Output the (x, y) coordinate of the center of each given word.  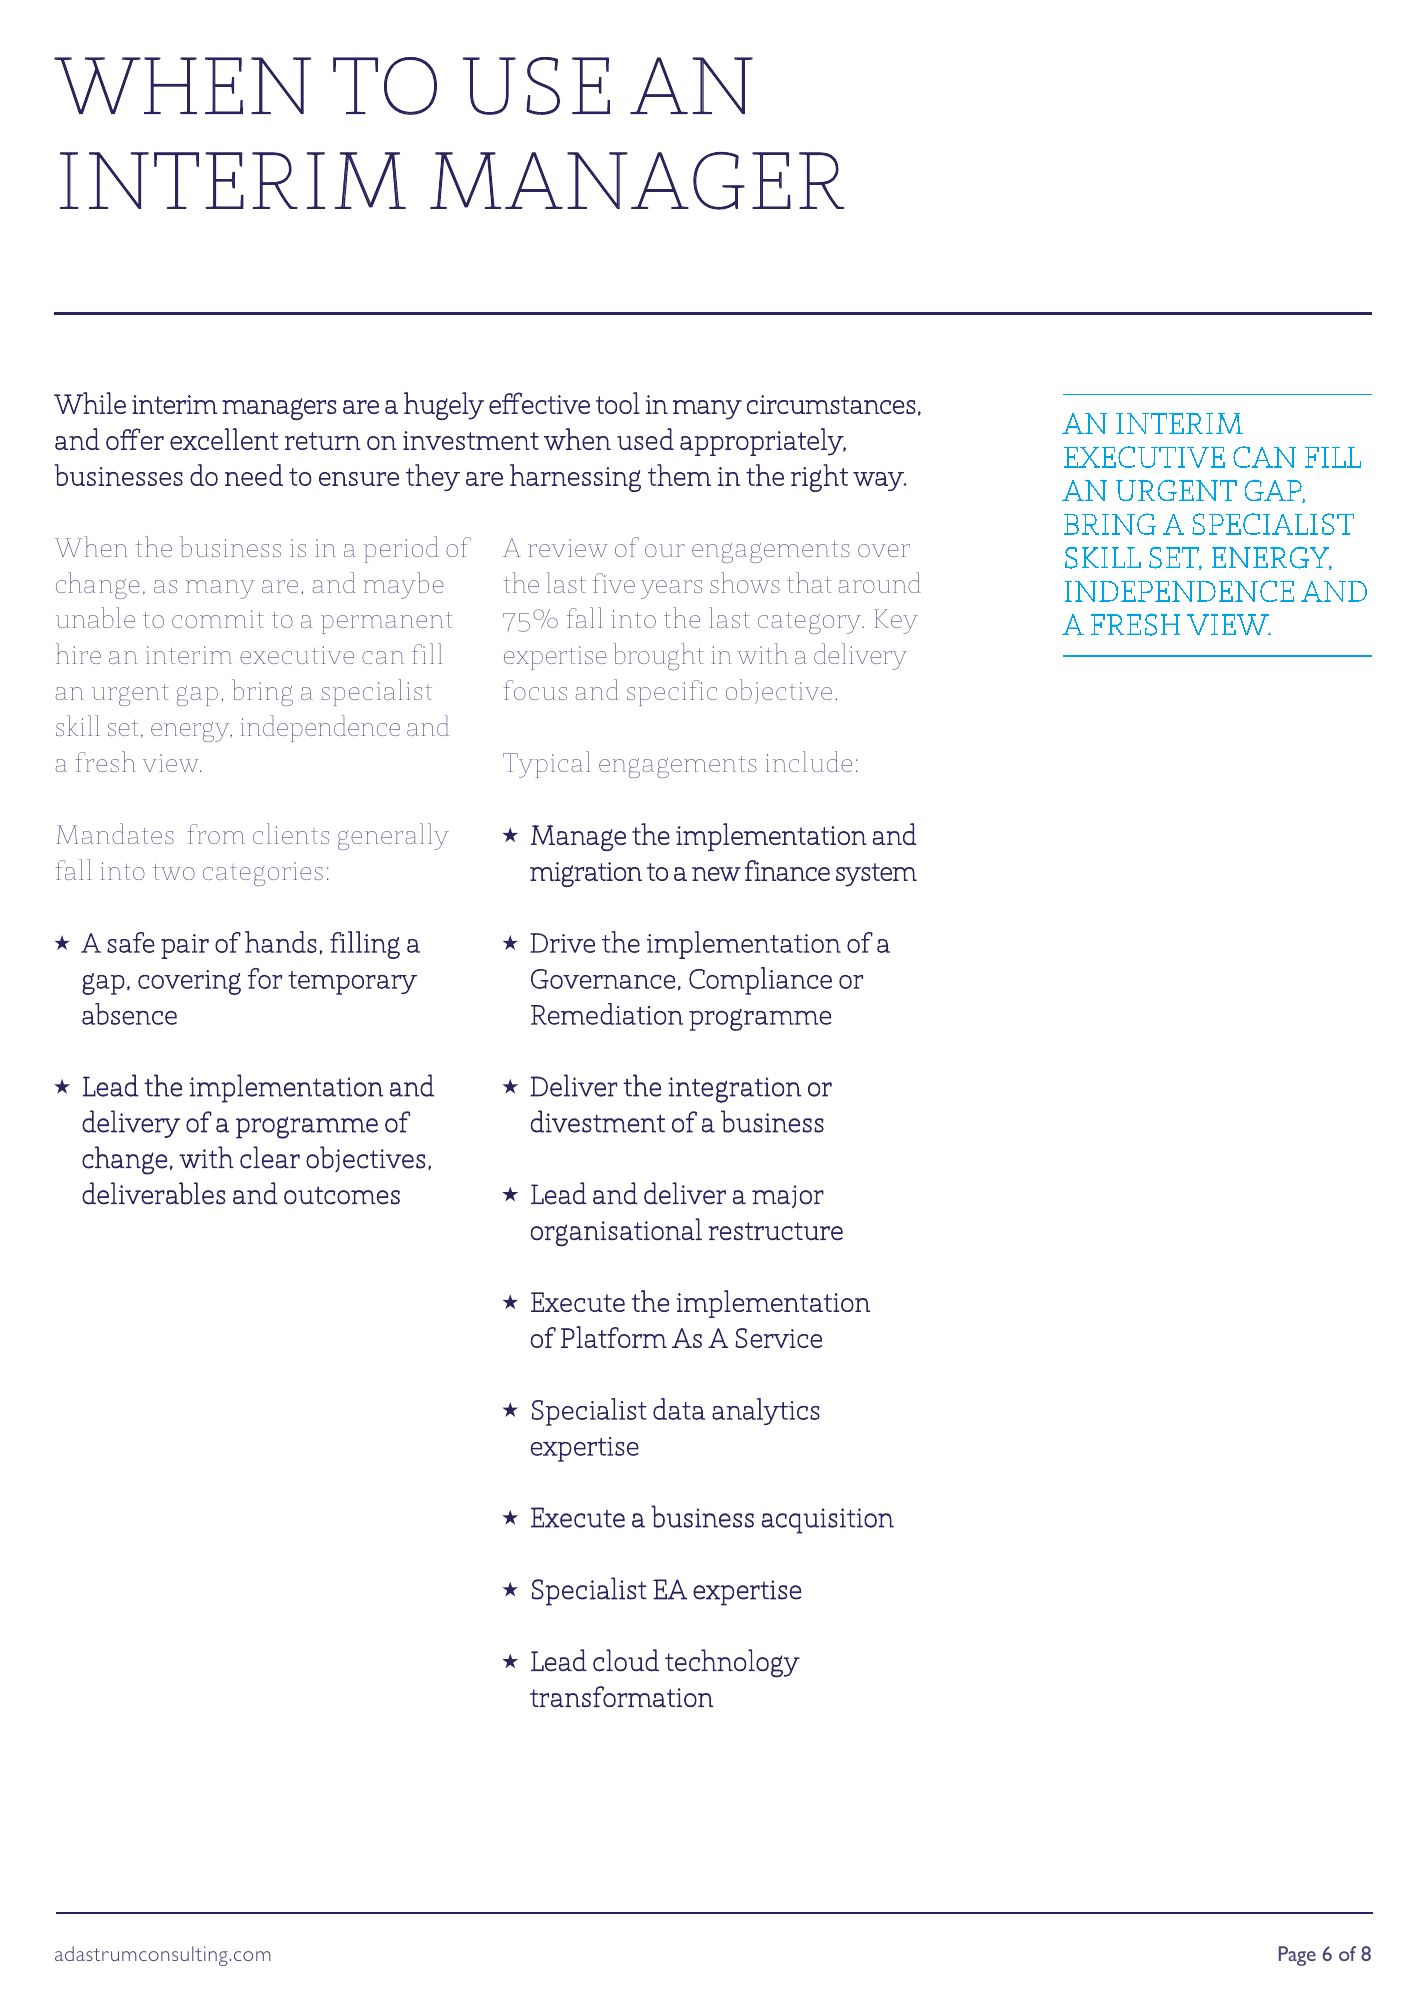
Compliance (760, 981)
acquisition (828, 1521)
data (679, 1409)
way (879, 481)
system (876, 875)
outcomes (342, 1195)
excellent (224, 439)
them (679, 475)
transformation (621, 1696)
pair (185, 946)
